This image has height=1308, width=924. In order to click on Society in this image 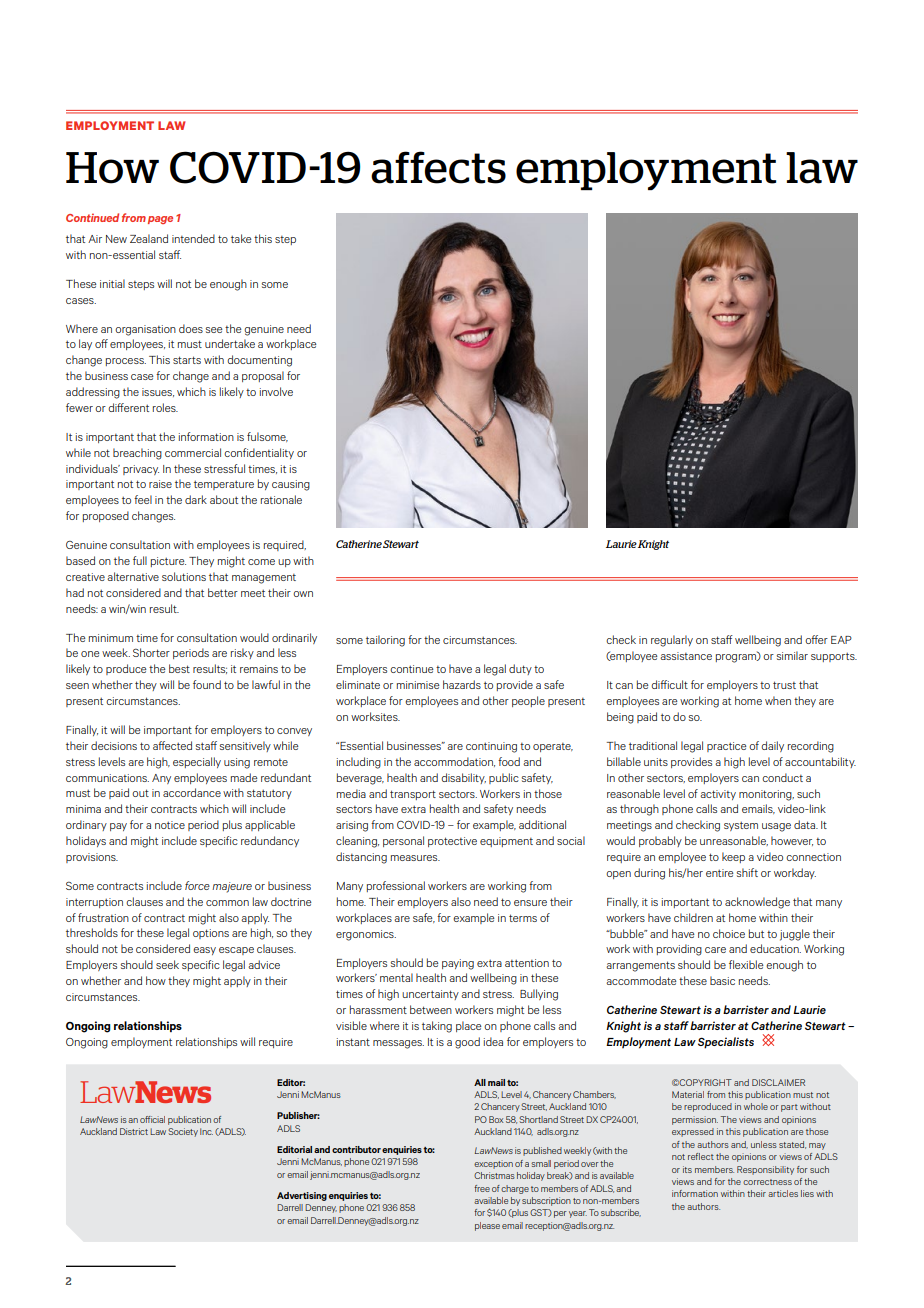, I will do `click(183, 1132)`.
